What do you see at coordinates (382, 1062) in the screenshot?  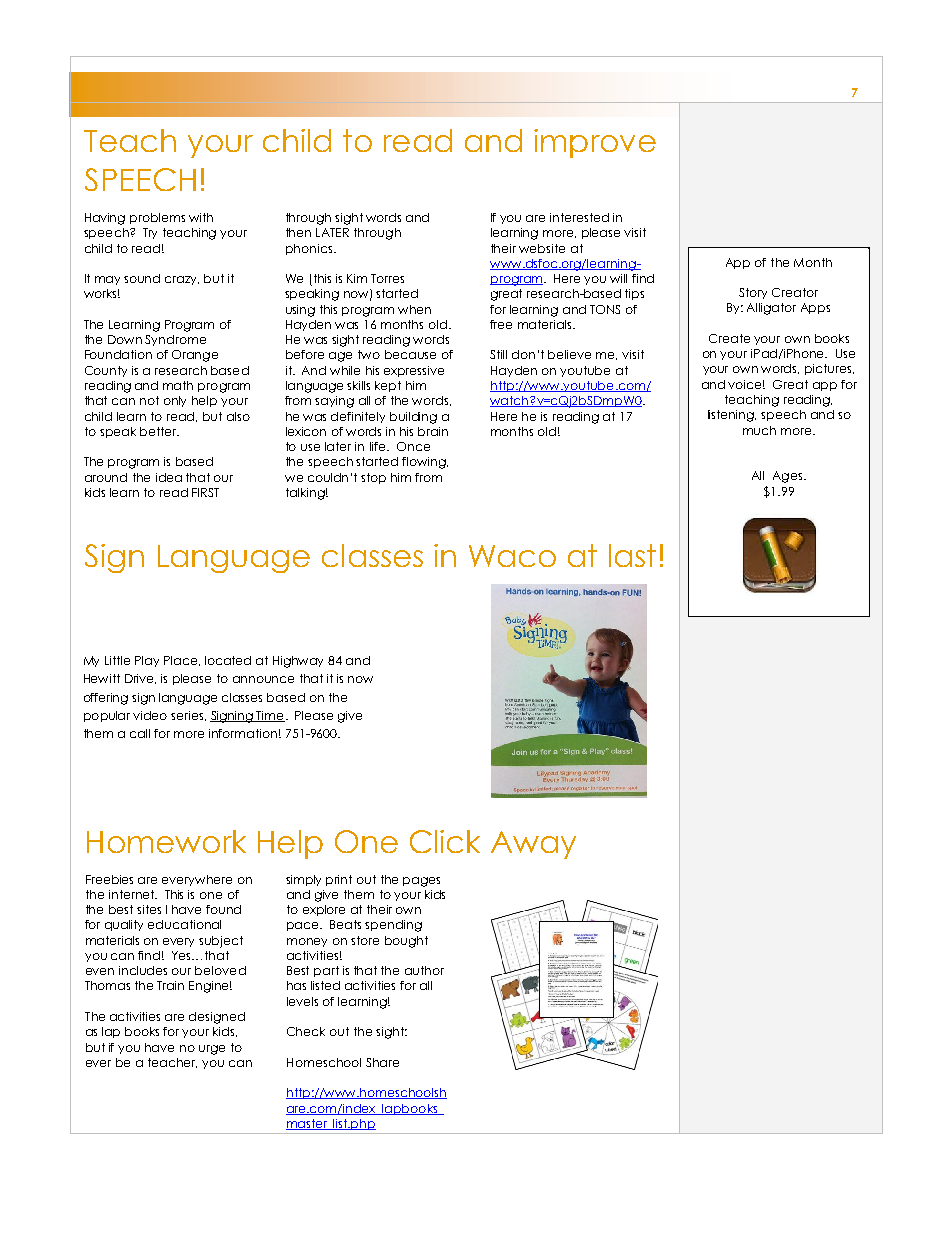 I see `Share` at bounding box center [382, 1062].
